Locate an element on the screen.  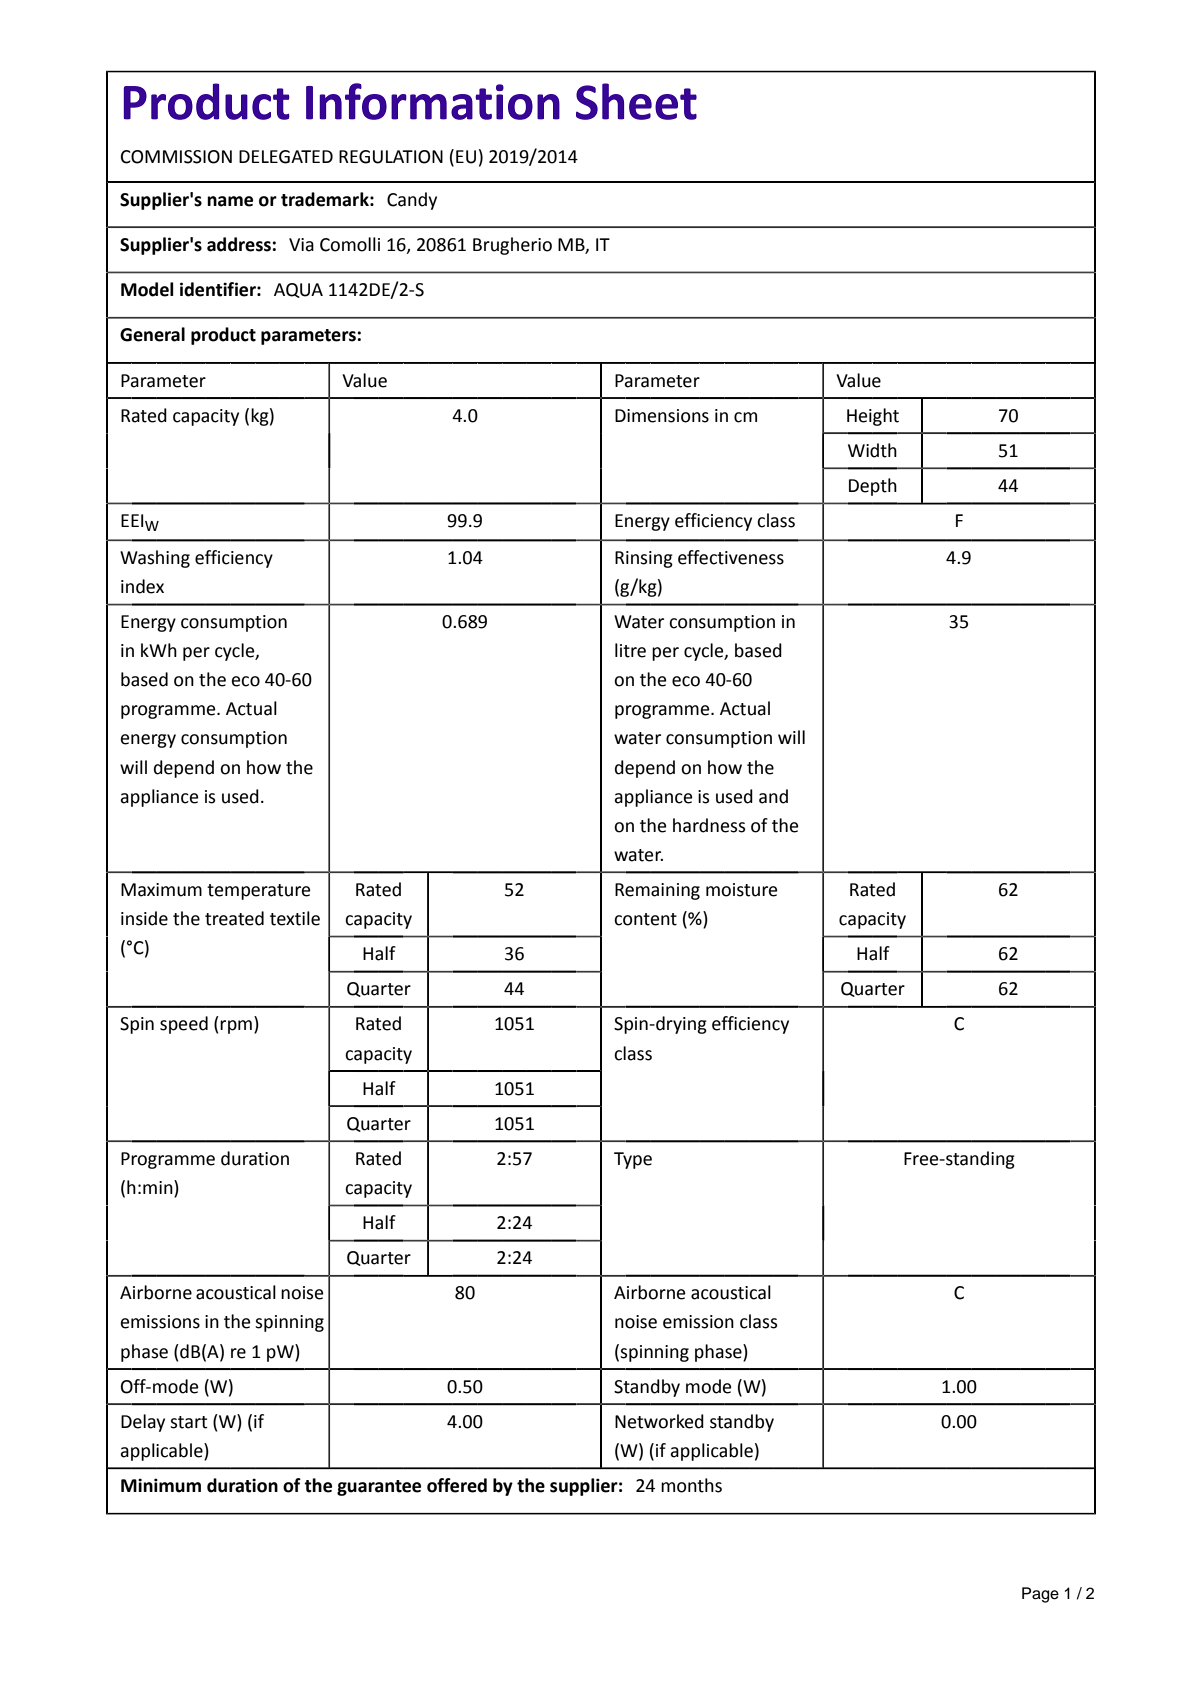
Height is located at coordinates (873, 417).
